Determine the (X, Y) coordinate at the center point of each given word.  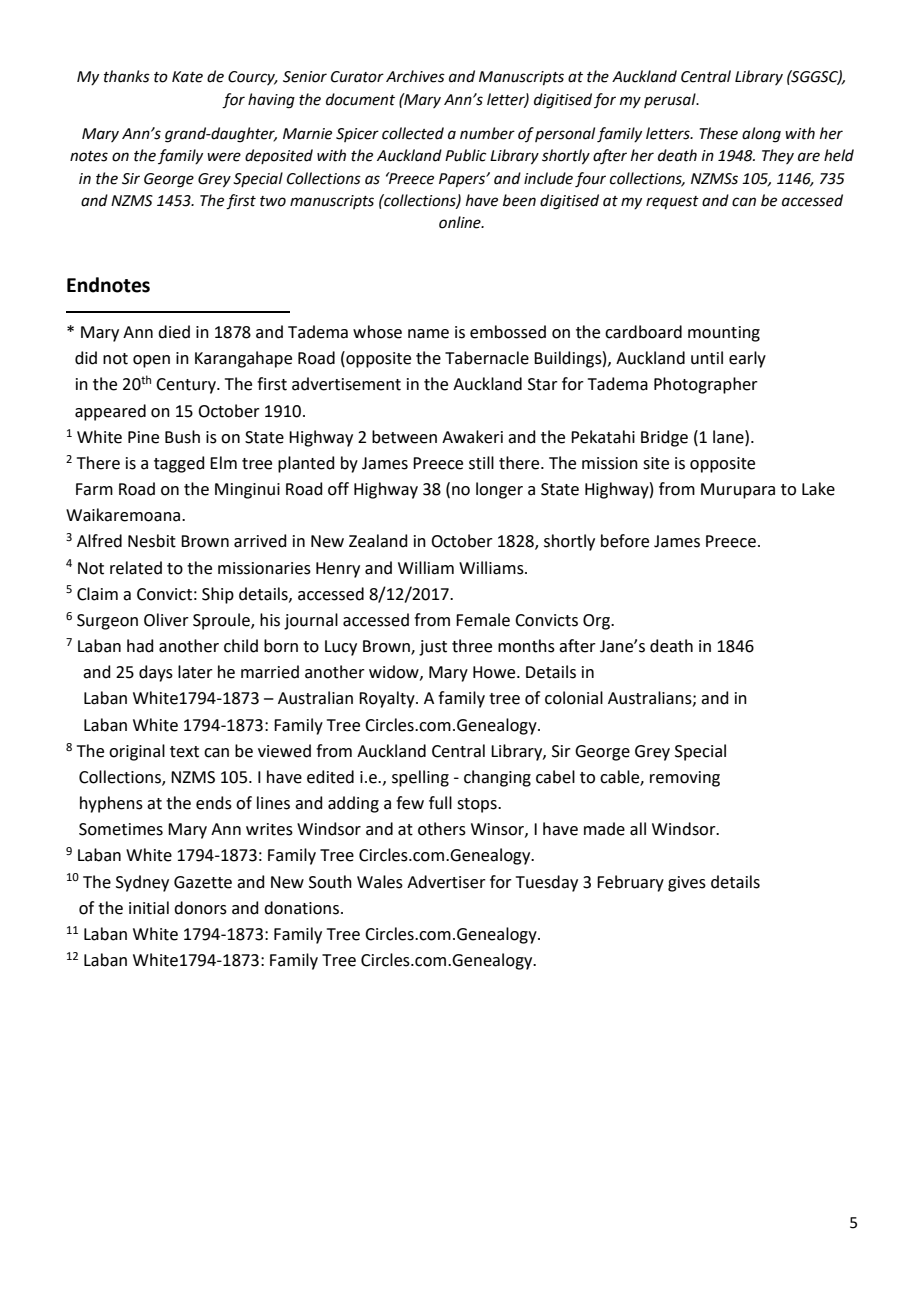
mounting (724, 334)
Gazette (203, 882)
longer (499, 490)
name (428, 334)
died (174, 332)
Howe (495, 672)
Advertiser (446, 882)
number (487, 133)
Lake (818, 489)
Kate (187, 77)
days (156, 673)
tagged (179, 464)
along (761, 135)
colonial (574, 698)
